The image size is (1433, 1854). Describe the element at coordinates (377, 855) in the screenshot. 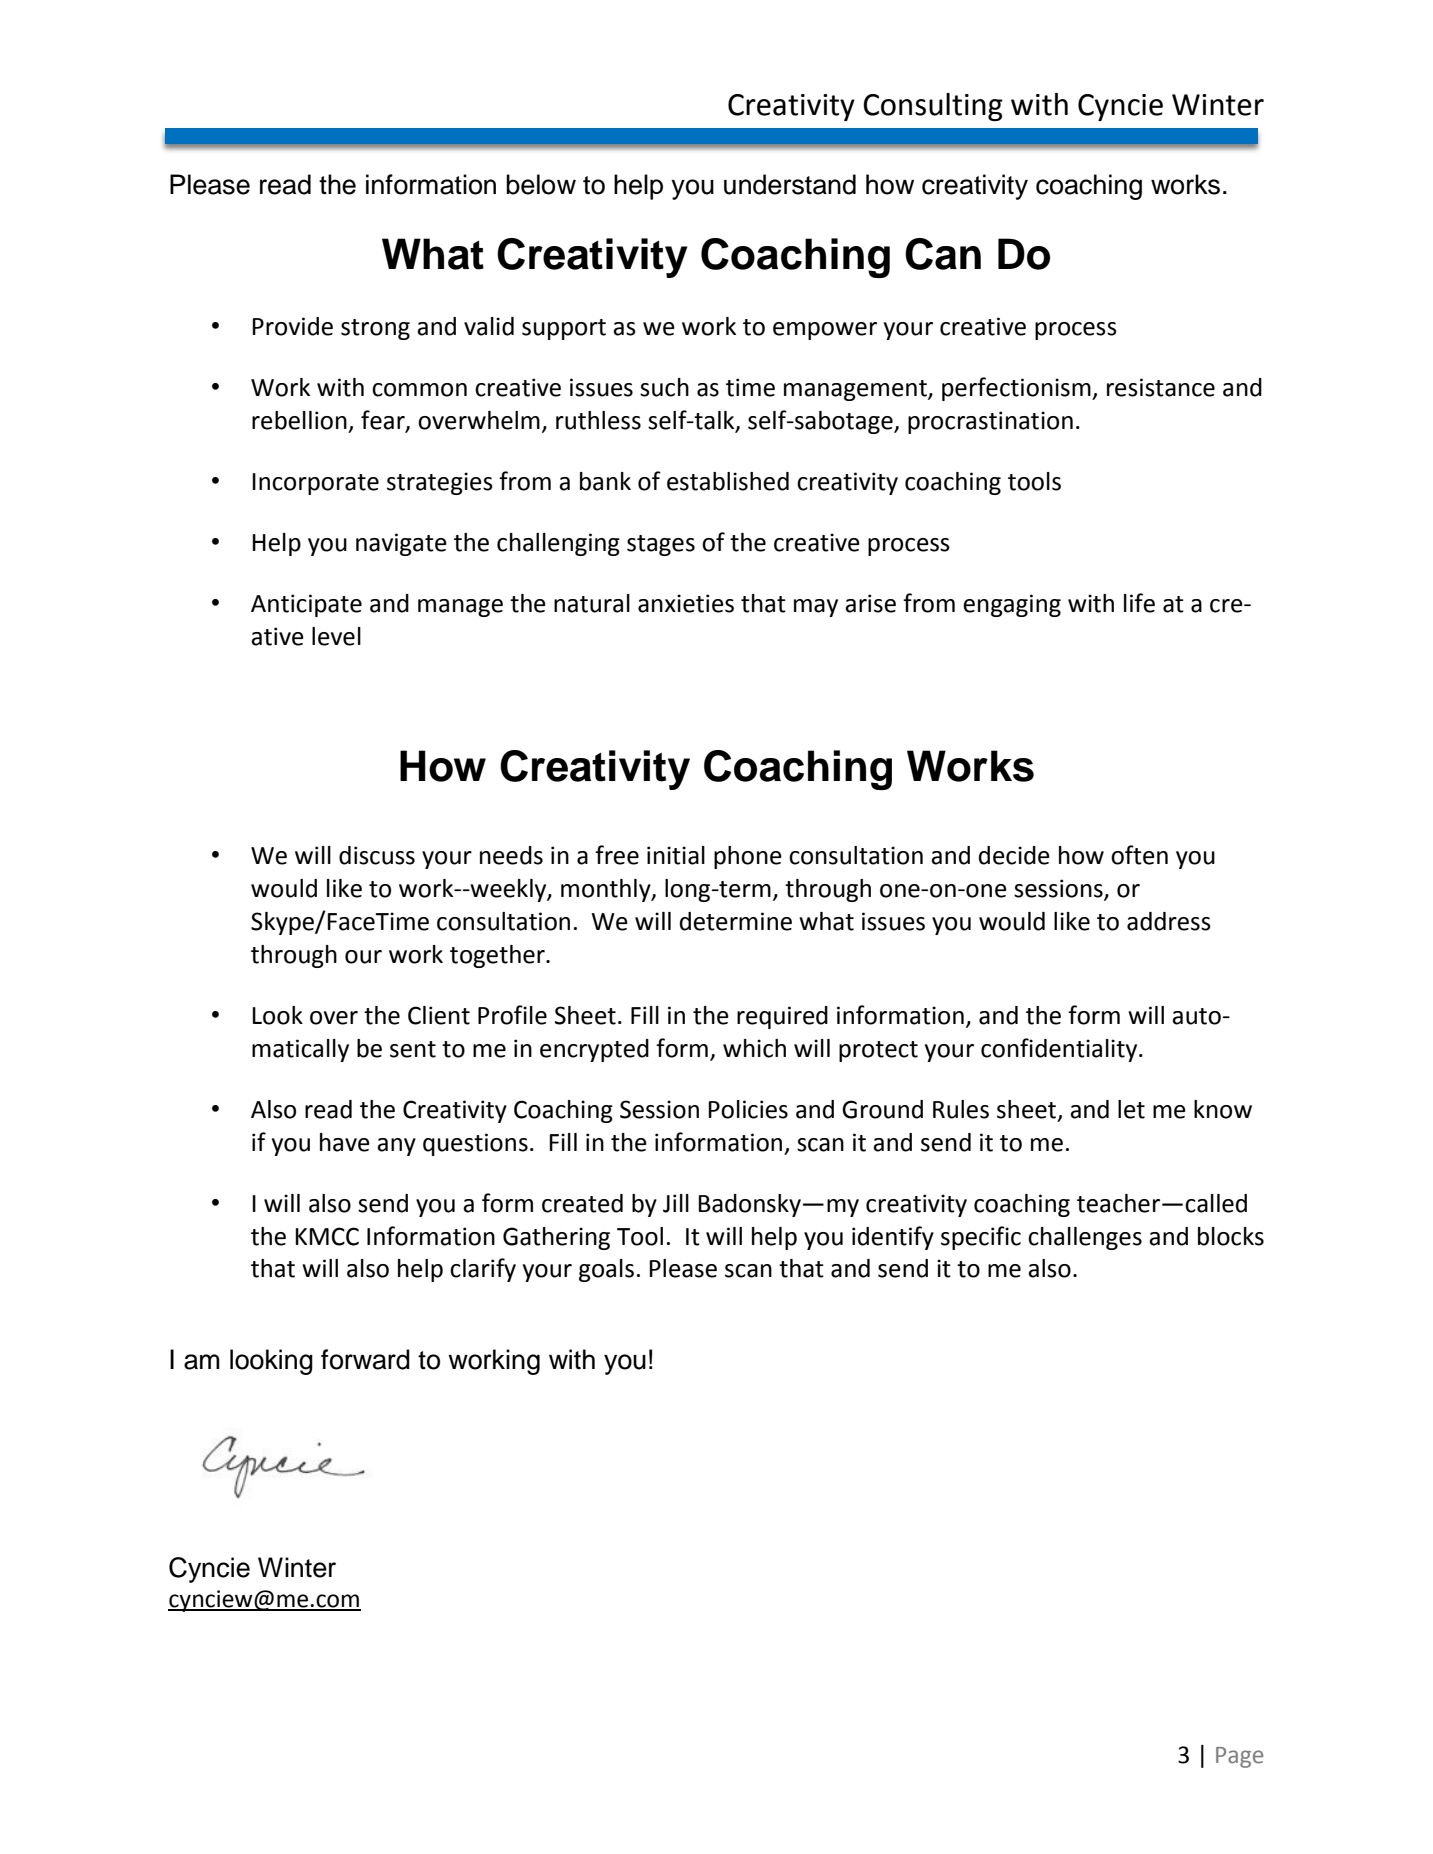

I see `discuss` at that location.
